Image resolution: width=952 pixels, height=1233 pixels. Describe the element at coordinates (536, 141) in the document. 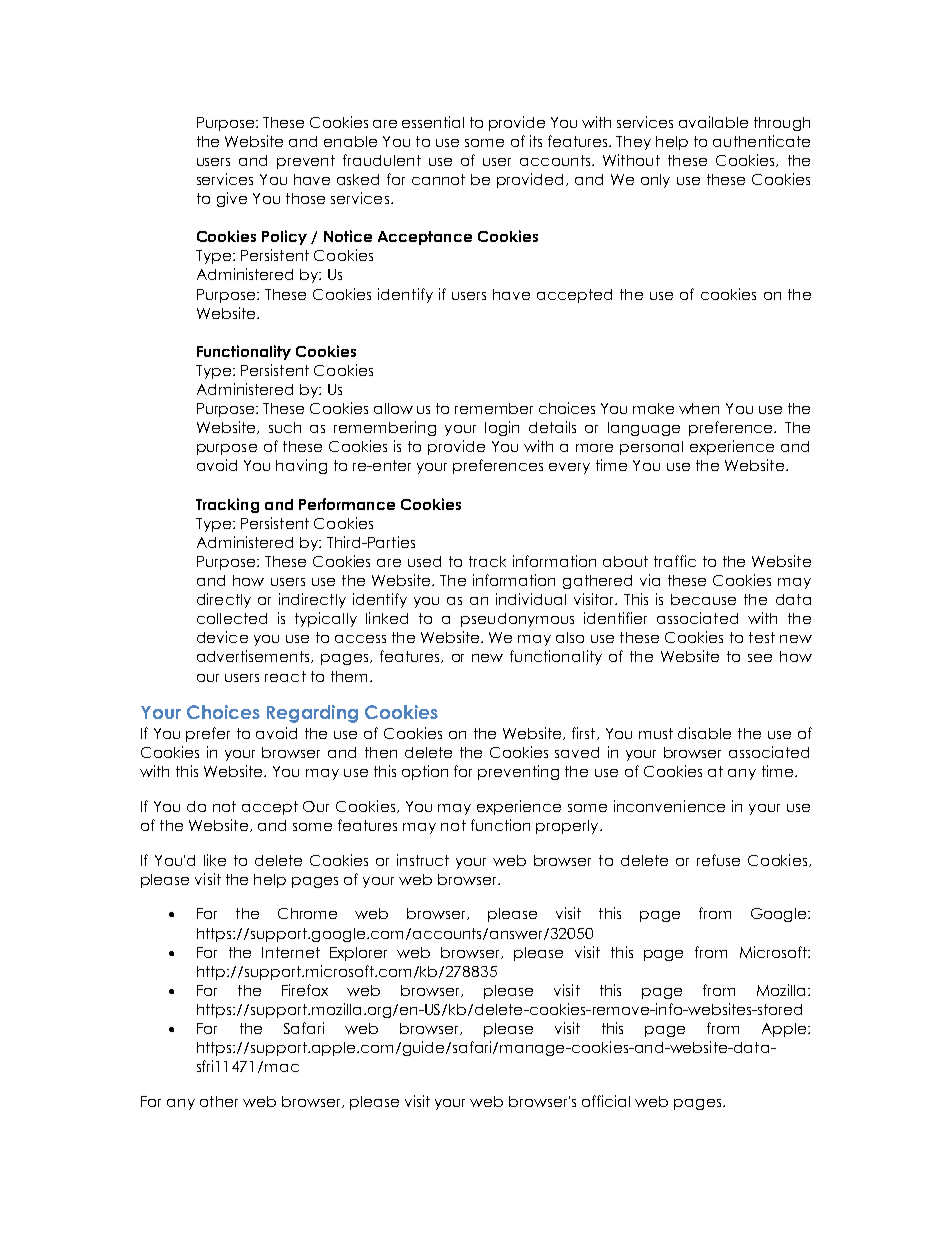

I see `its` at that location.
